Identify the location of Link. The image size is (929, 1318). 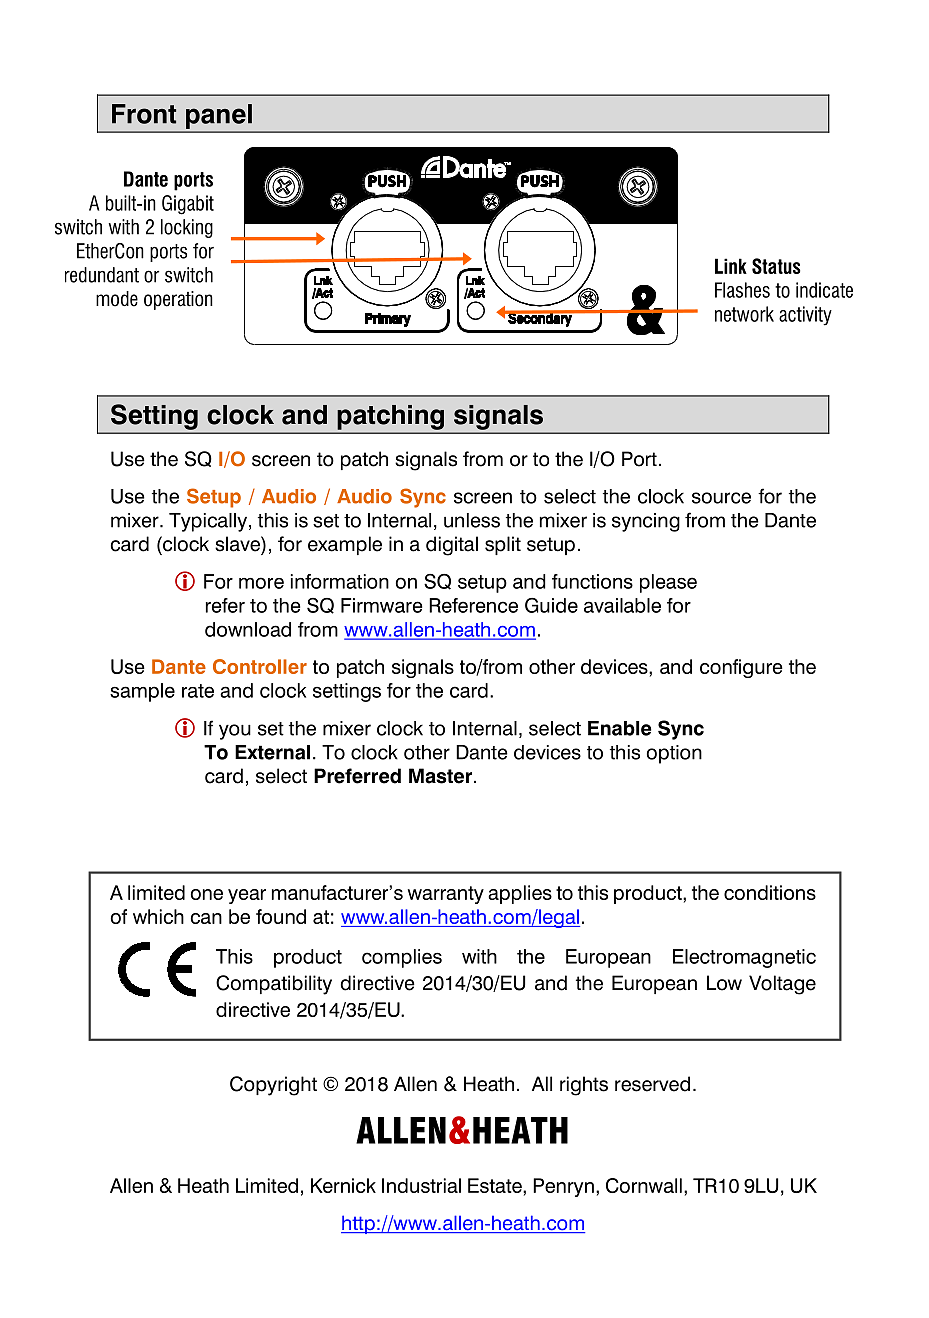
(731, 266).
